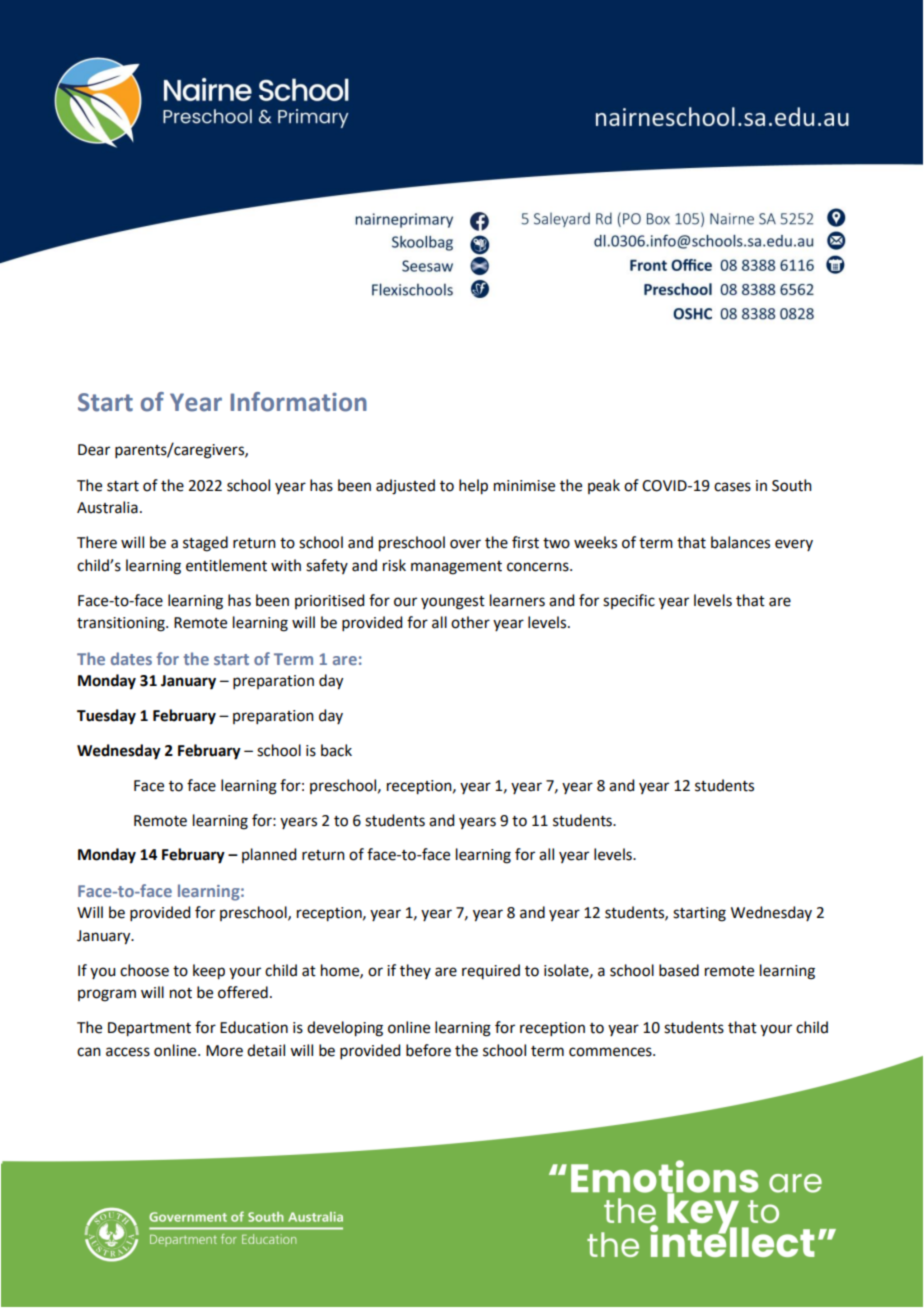  I want to click on help, so click(473, 487).
